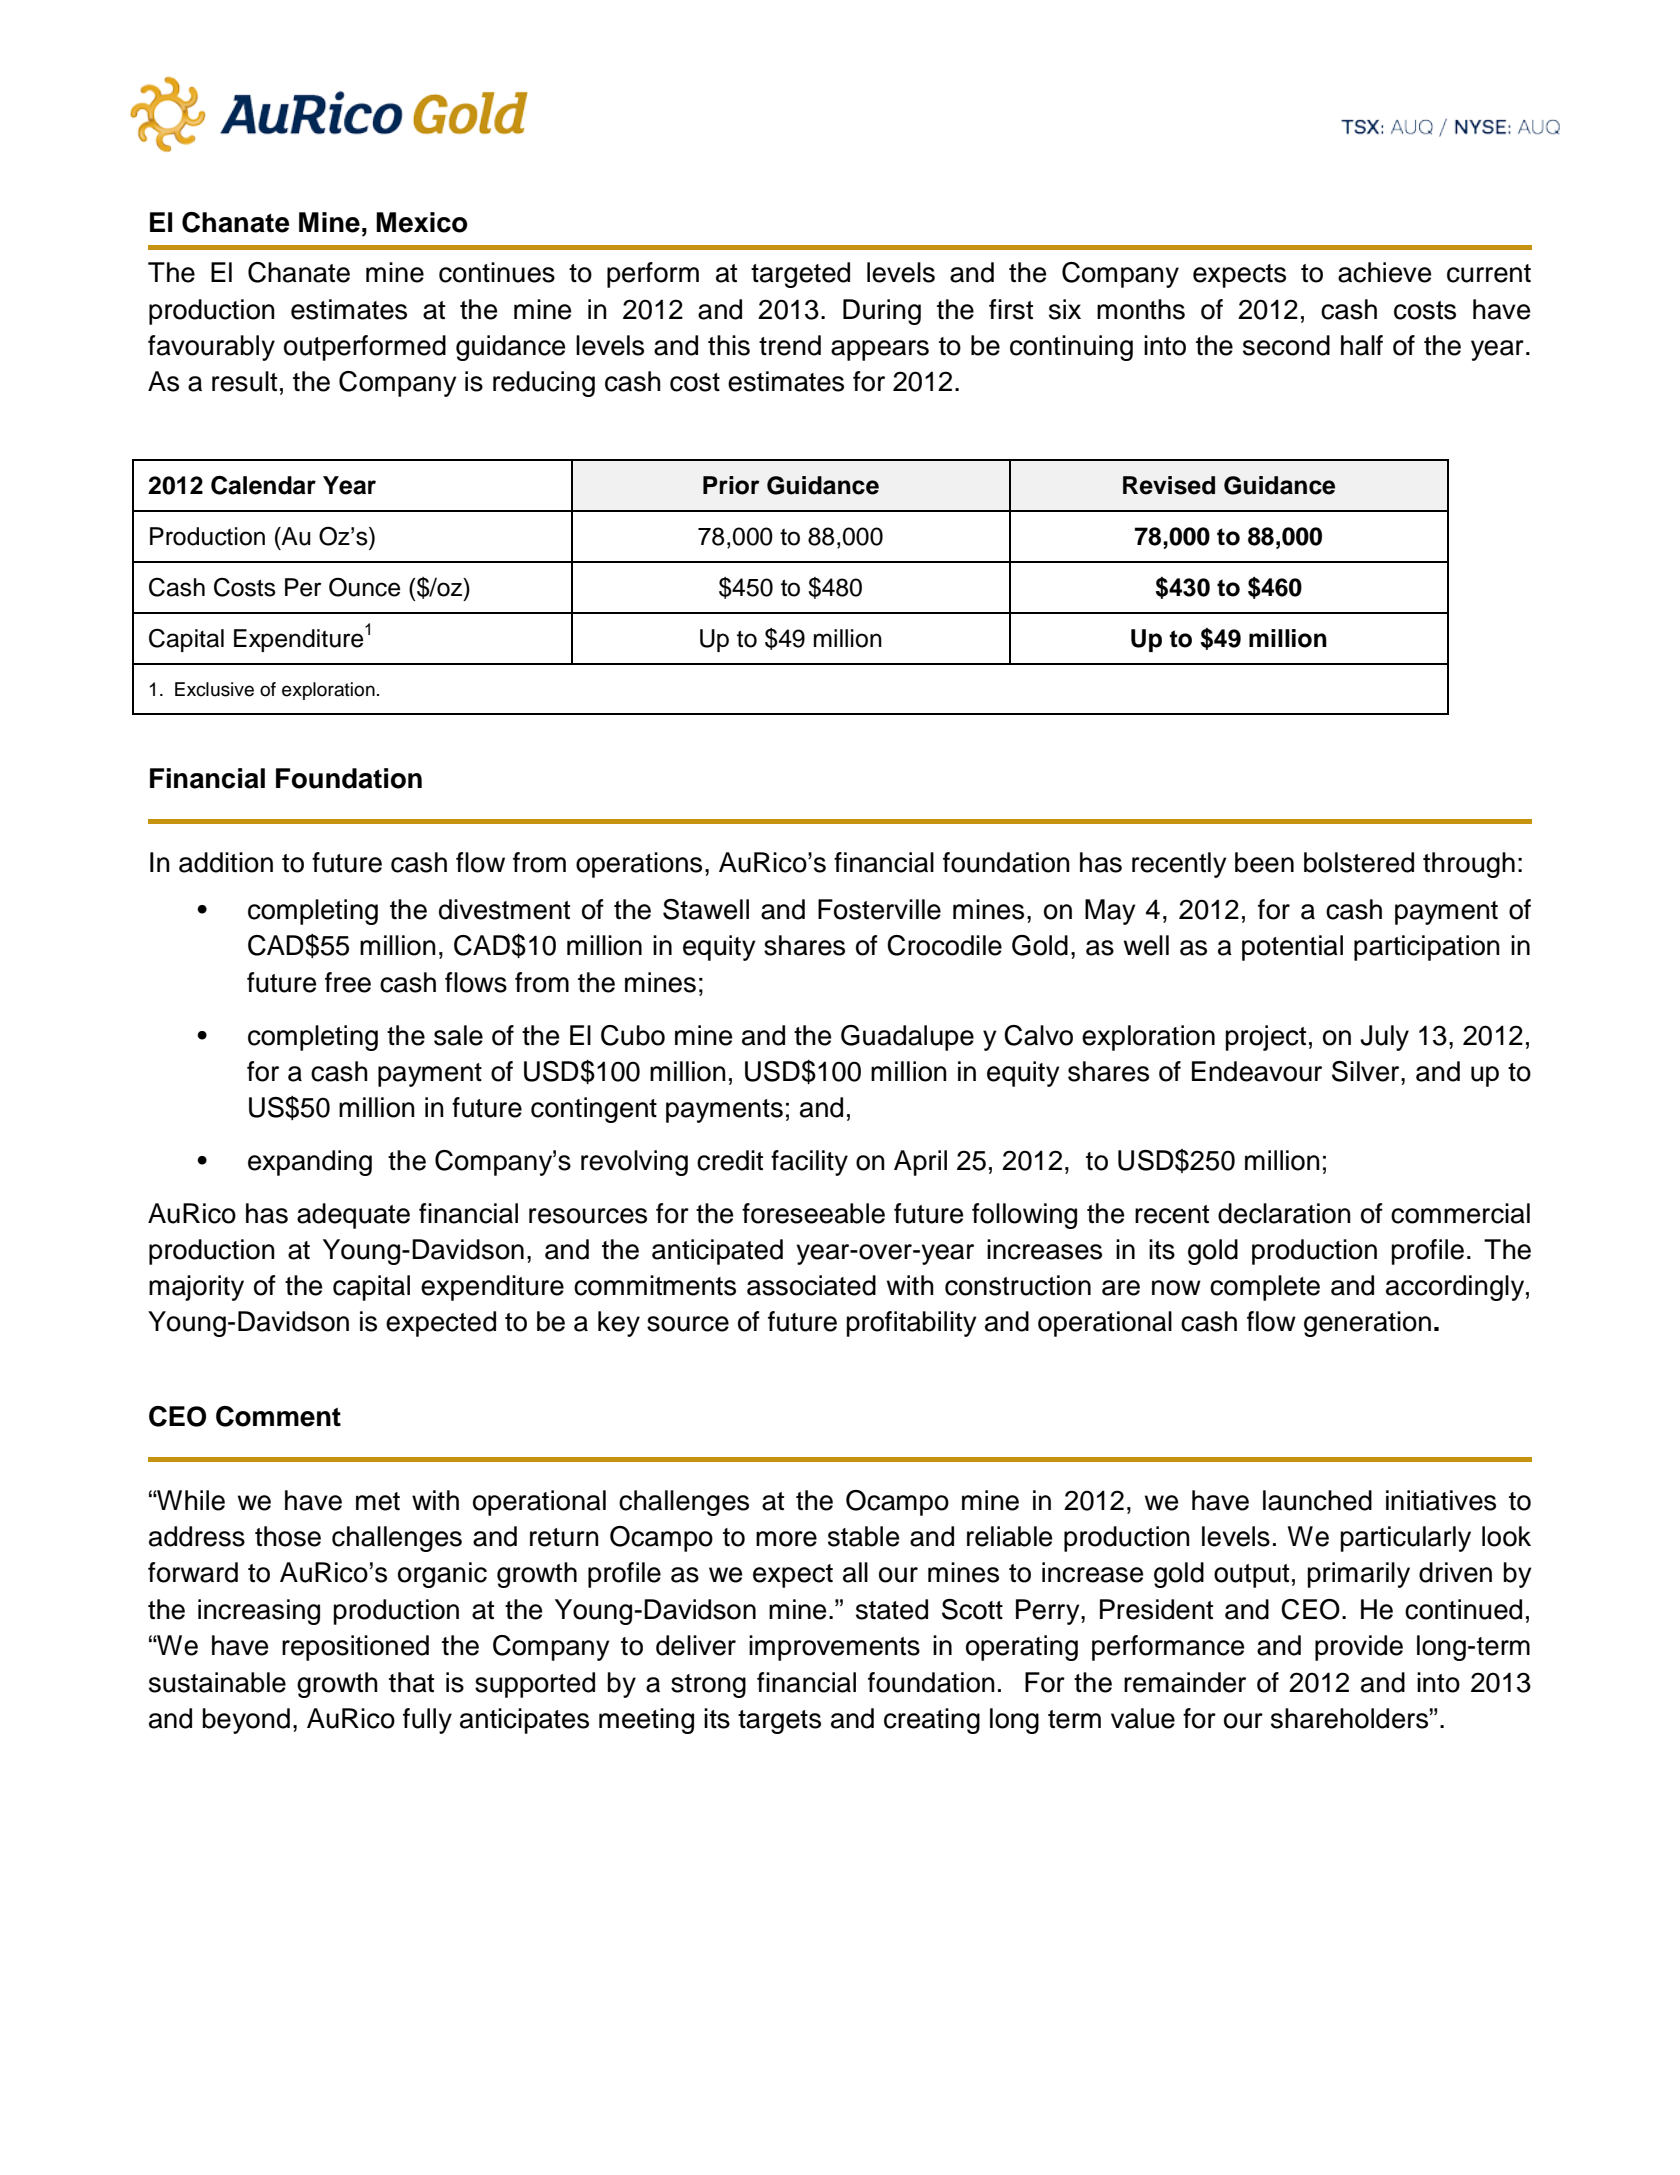 The image size is (1680, 2175). I want to click on declaration, so click(1284, 1213).
